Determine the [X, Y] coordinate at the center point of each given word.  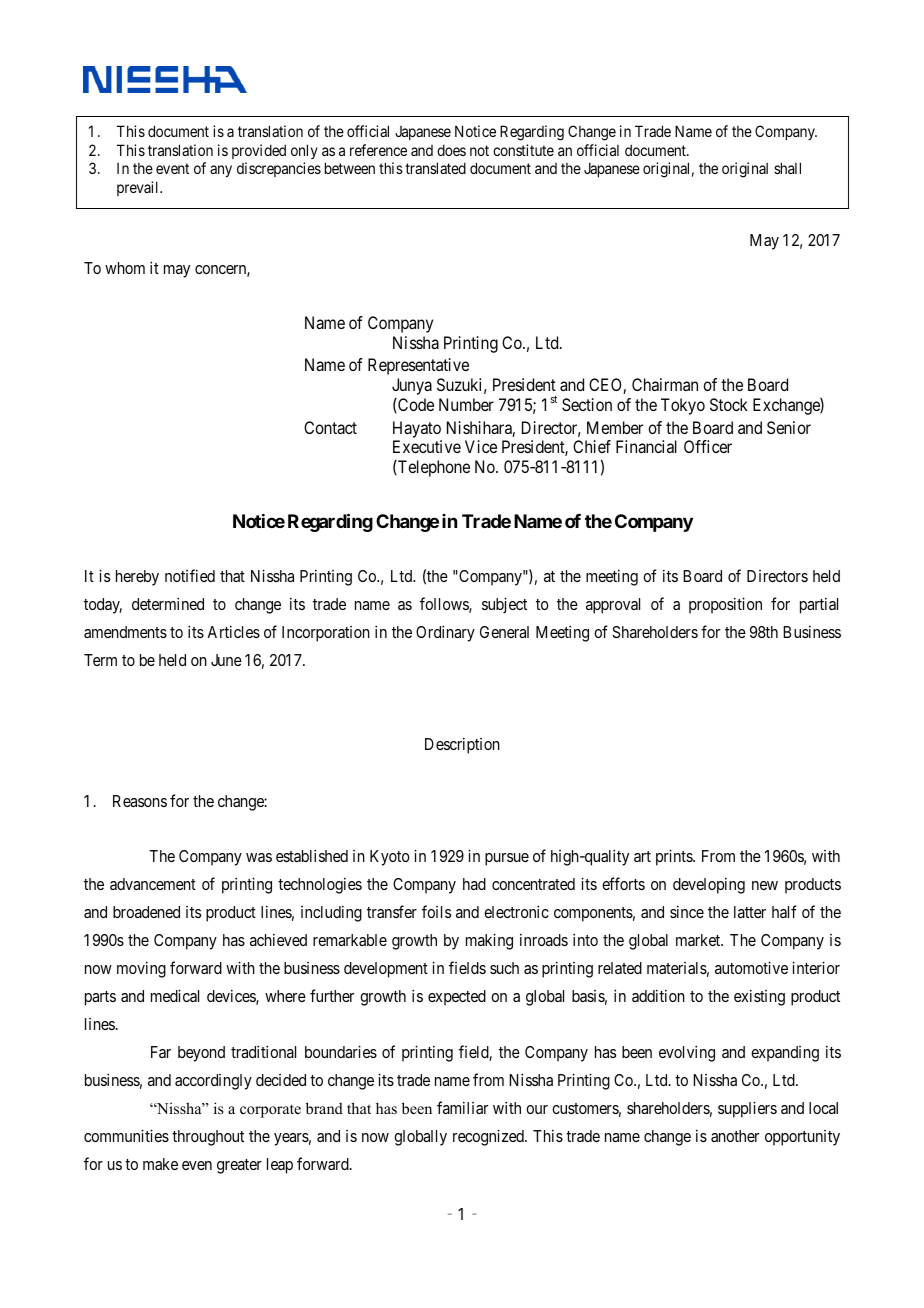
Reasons [140, 801]
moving [141, 969]
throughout [208, 1138]
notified [190, 575]
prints [675, 857]
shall [787, 168]
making [489, 941]
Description [462, 745]
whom [125, 268]
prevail [139, 188]
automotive [751, 967]
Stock [729, 404]
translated [435, 168]
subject [504, 605]
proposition [725, 605]
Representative [418, 366]
